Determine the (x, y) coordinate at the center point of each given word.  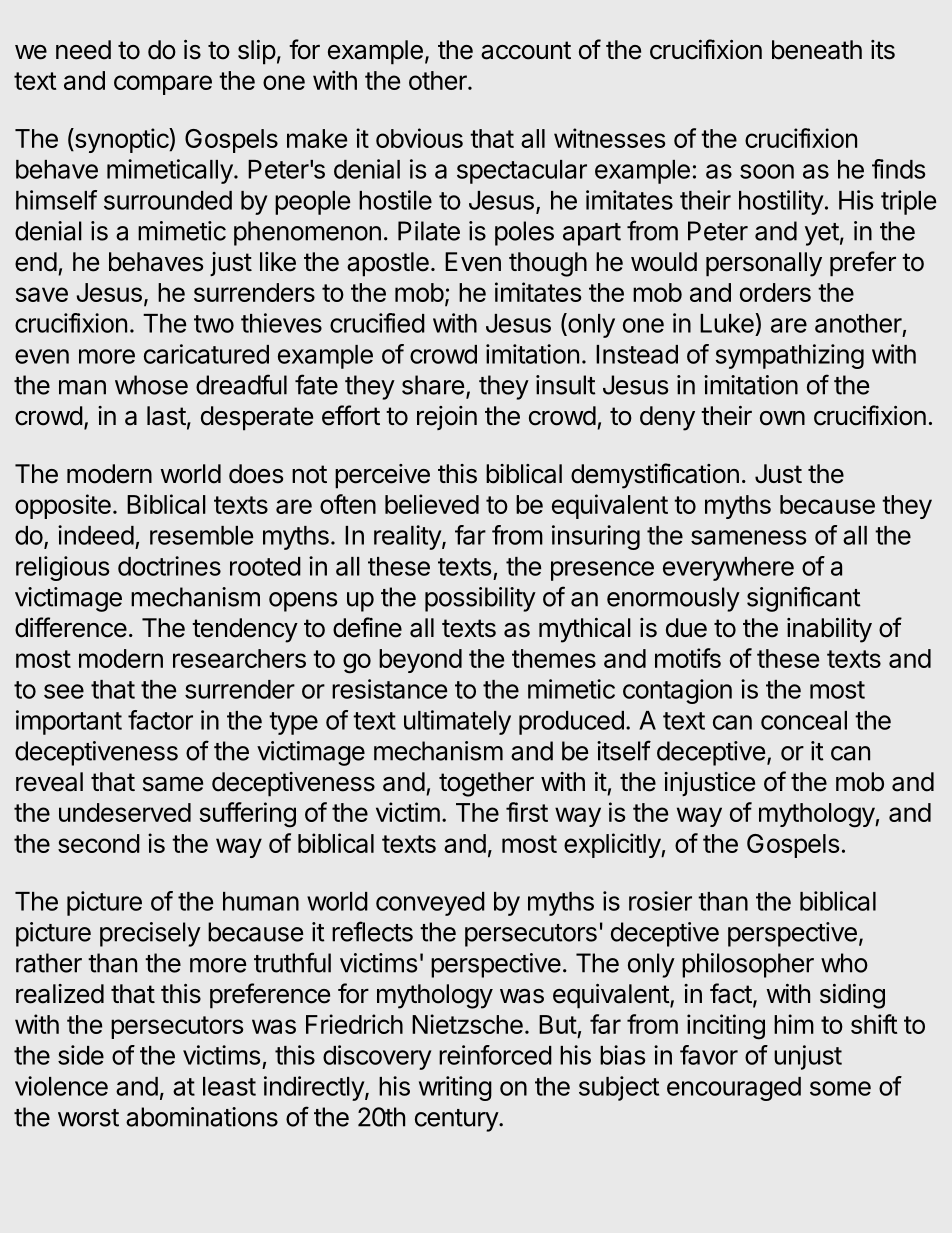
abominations (202, 1117)
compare (163, 85)
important (69, 722)
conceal (804, 720)
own (782, 418)
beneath (817, 50)
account (526, 50)
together (486, 784)
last (166, 416)
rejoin (447, 418)
